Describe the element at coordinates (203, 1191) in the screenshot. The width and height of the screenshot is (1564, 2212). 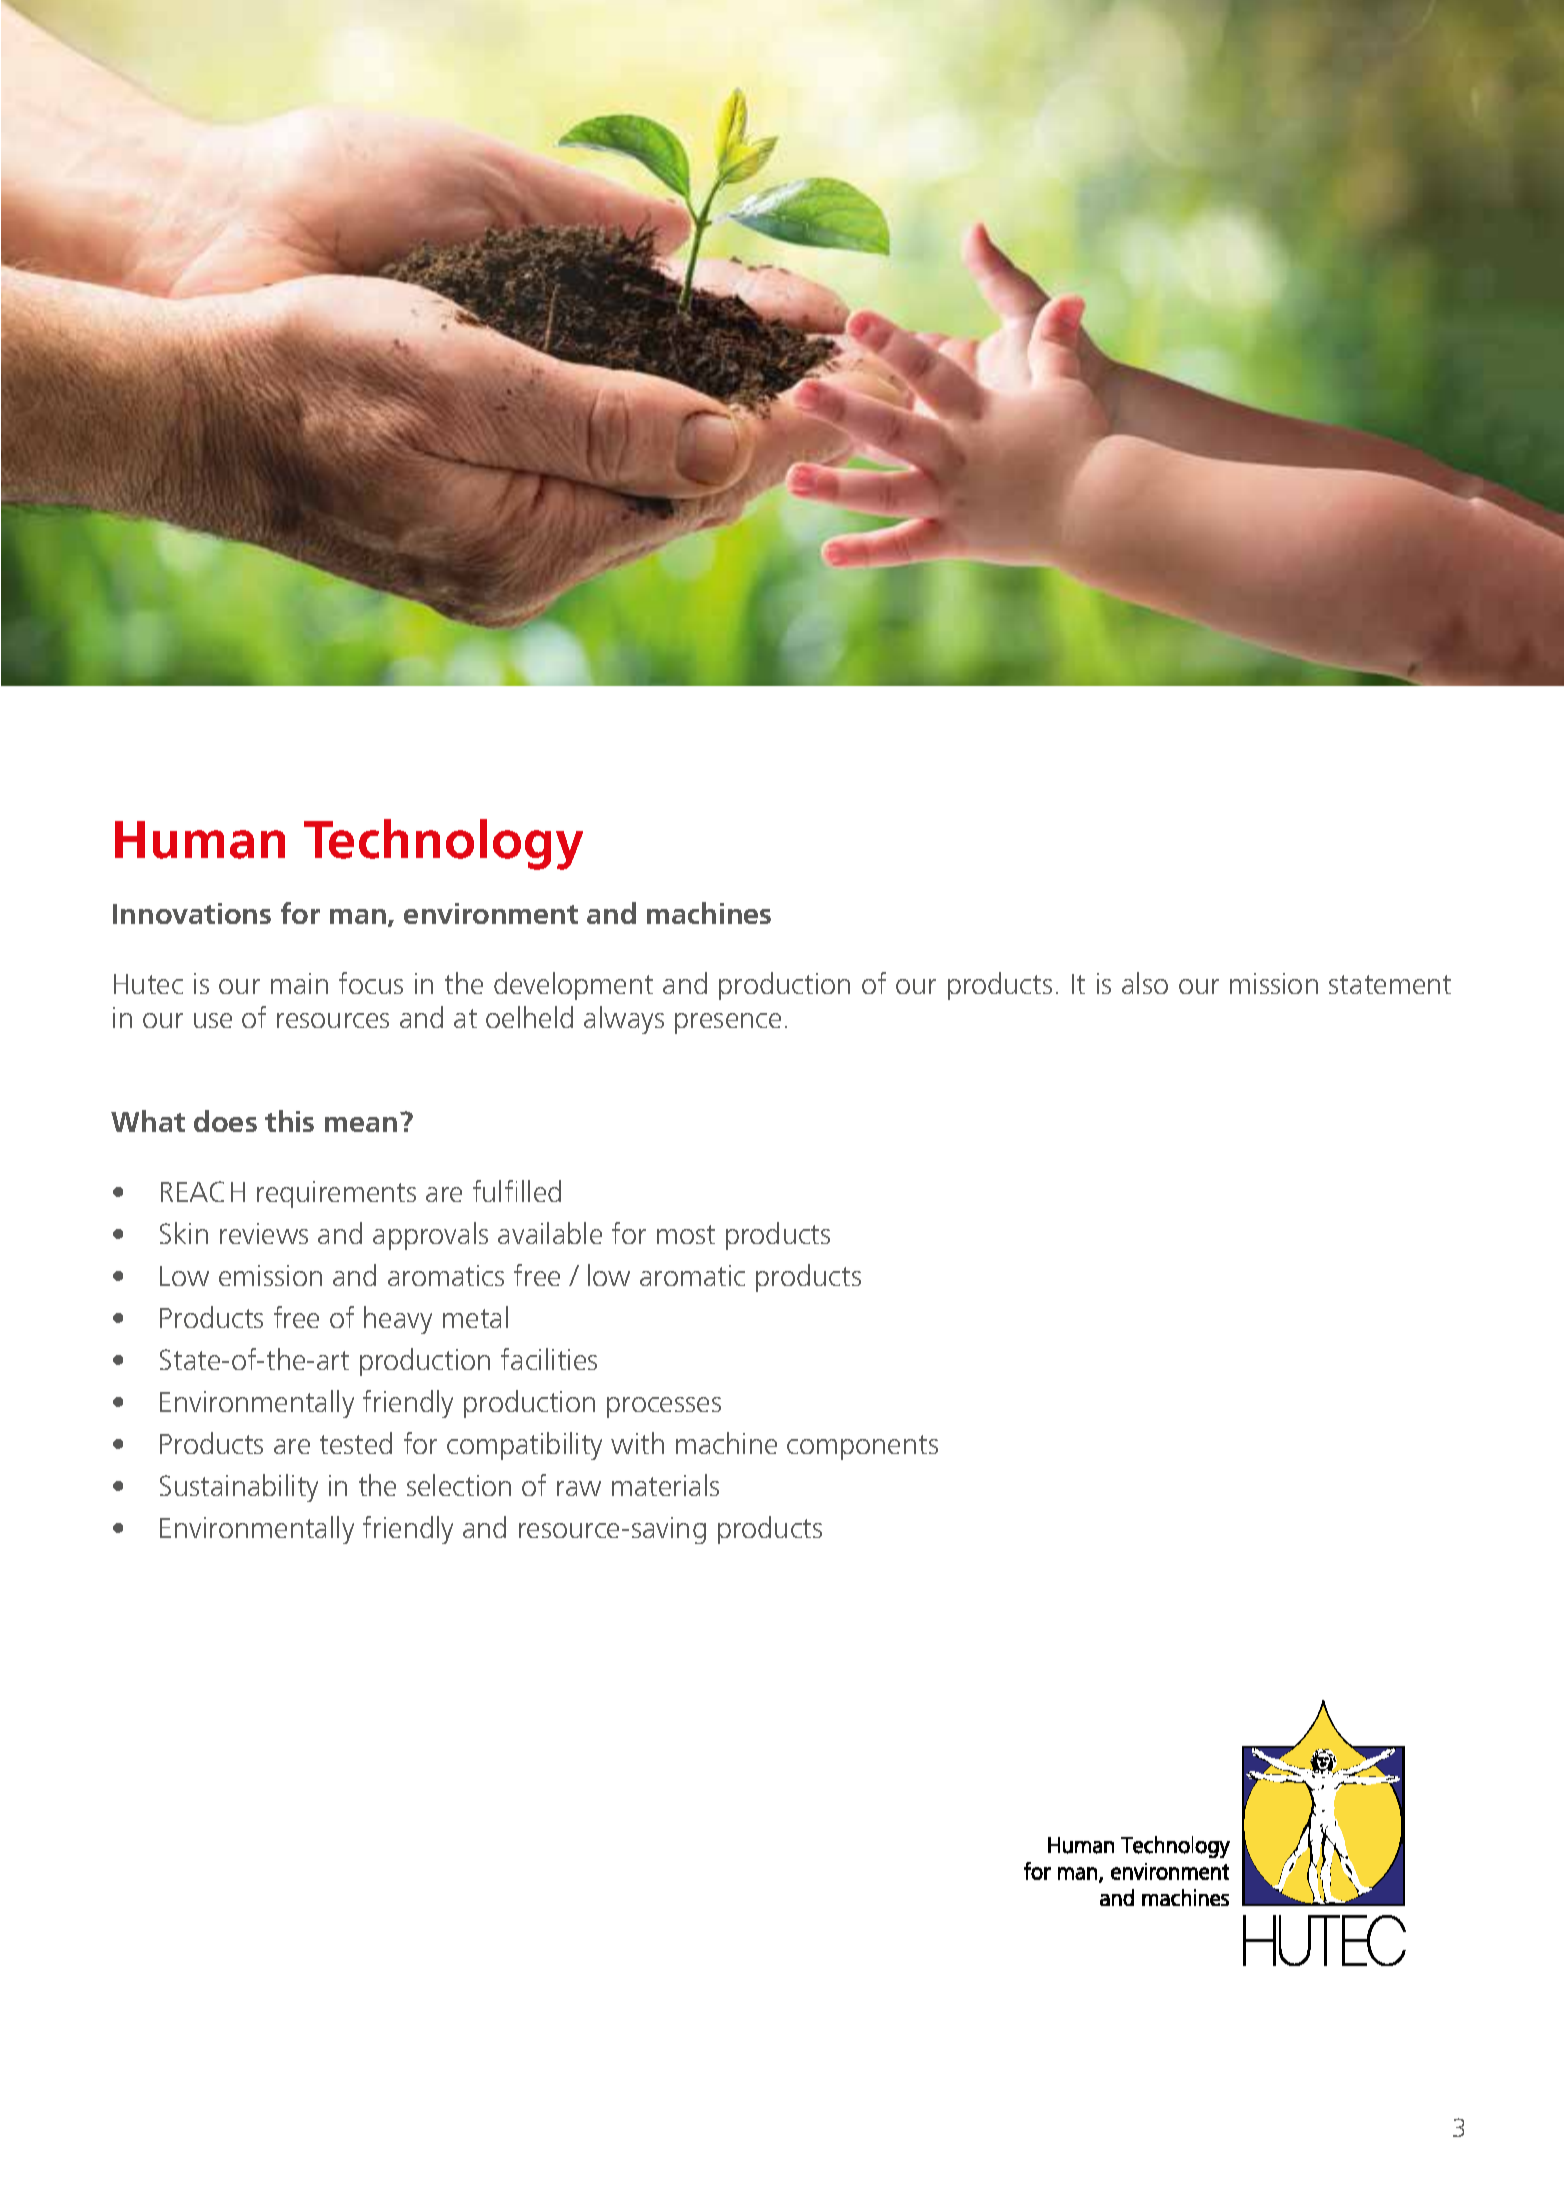
I see `REACH` at that location.
